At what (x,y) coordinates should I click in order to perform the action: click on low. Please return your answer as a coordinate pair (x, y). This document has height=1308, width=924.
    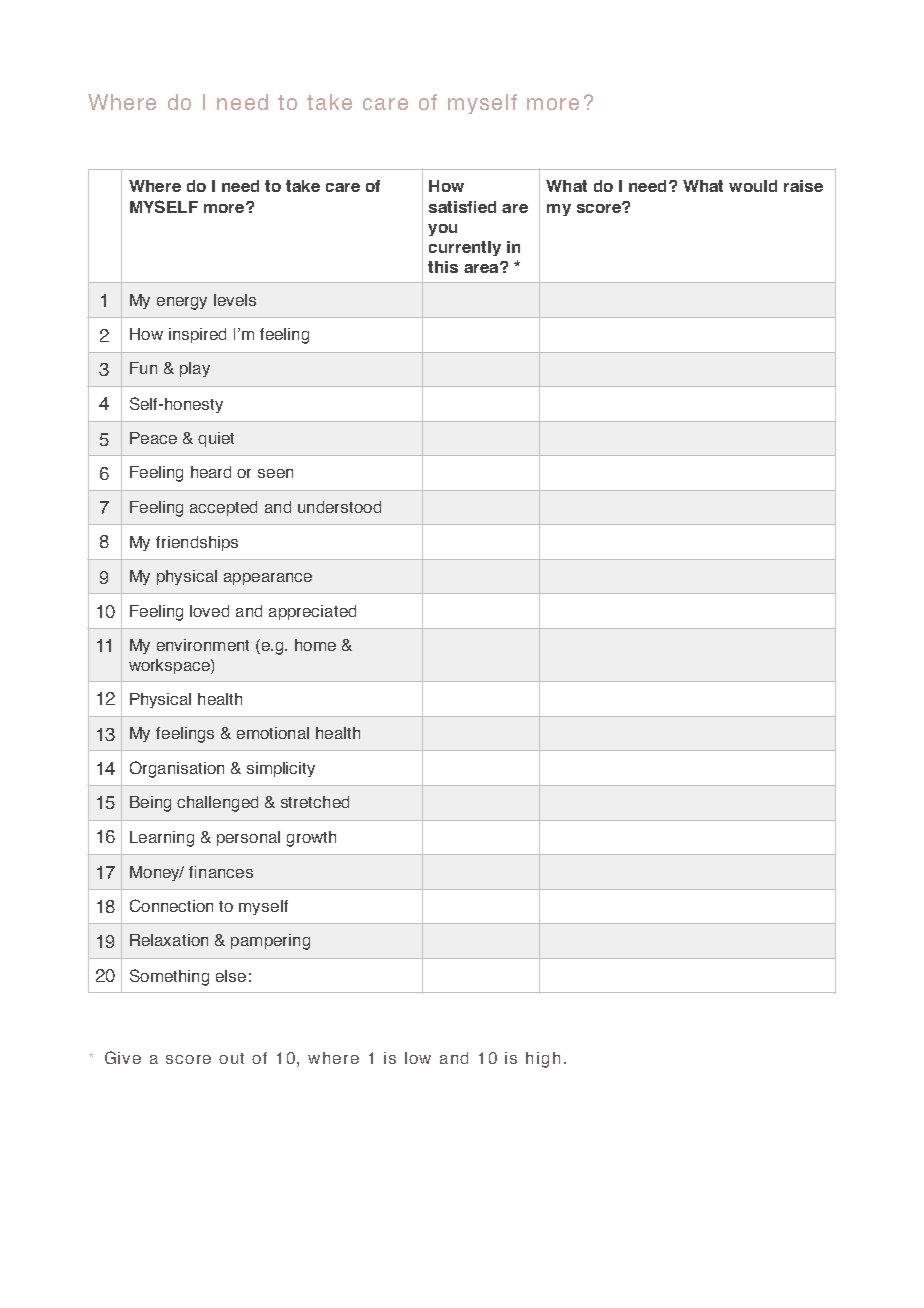
    Looking at the image, I should click on (418, 1058).
